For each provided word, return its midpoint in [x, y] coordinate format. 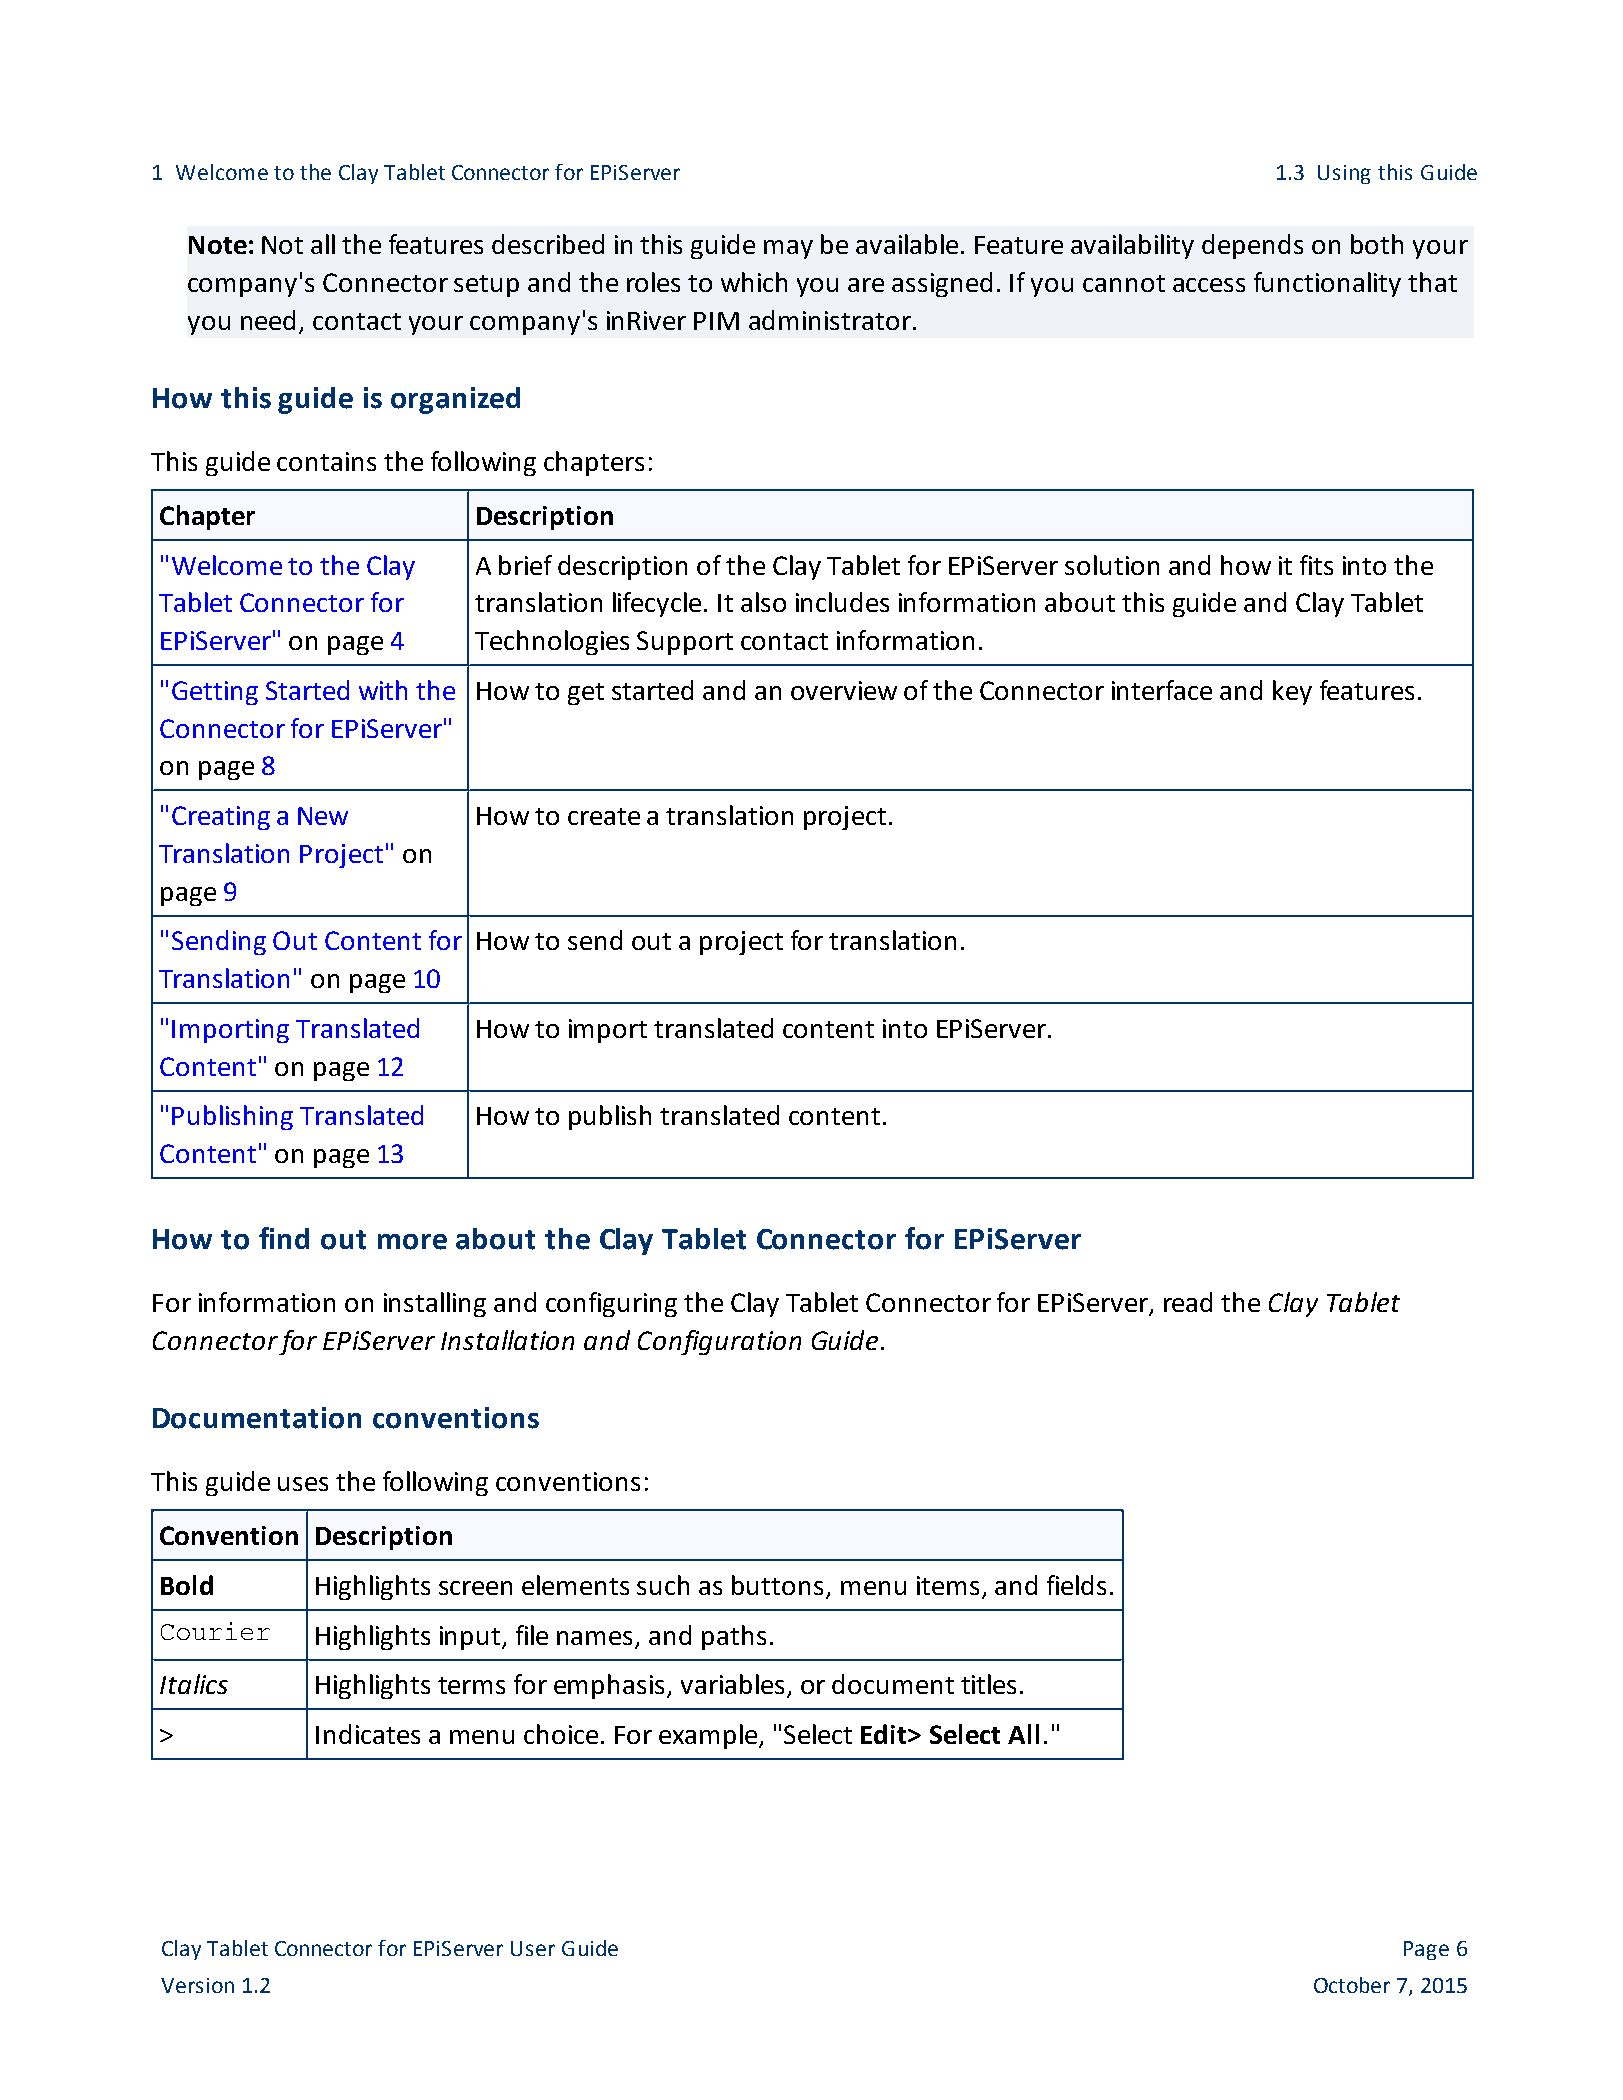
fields [1076, 1585]
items [948, 1585]
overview [844, 690]
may [788, 249]
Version [197, 1985]
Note [218, 245]
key [1292, 692]
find [284, 1238]
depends [1252, 246]
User [533, 1948]
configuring [611, 1304]
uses [303, 1484]
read [1188, 1302]
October [1352, 1985]
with [383, 690]
